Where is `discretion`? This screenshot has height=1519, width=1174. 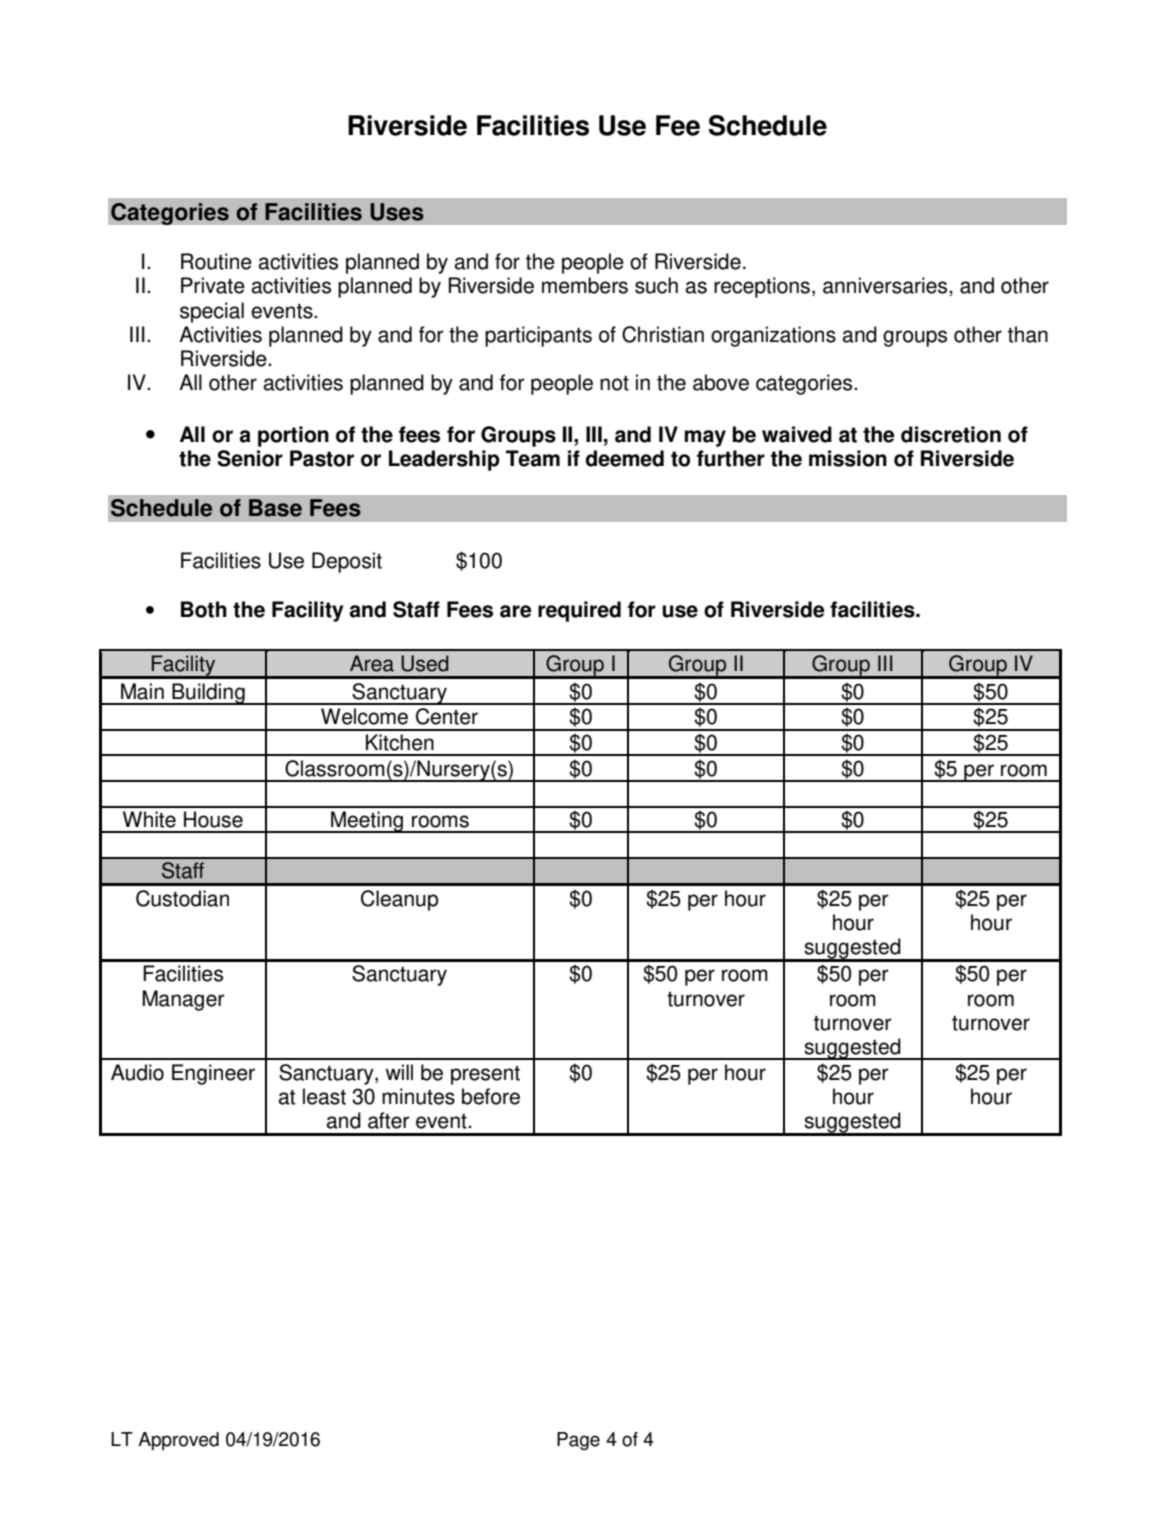 discretion is located at coordinates (951, 434).
